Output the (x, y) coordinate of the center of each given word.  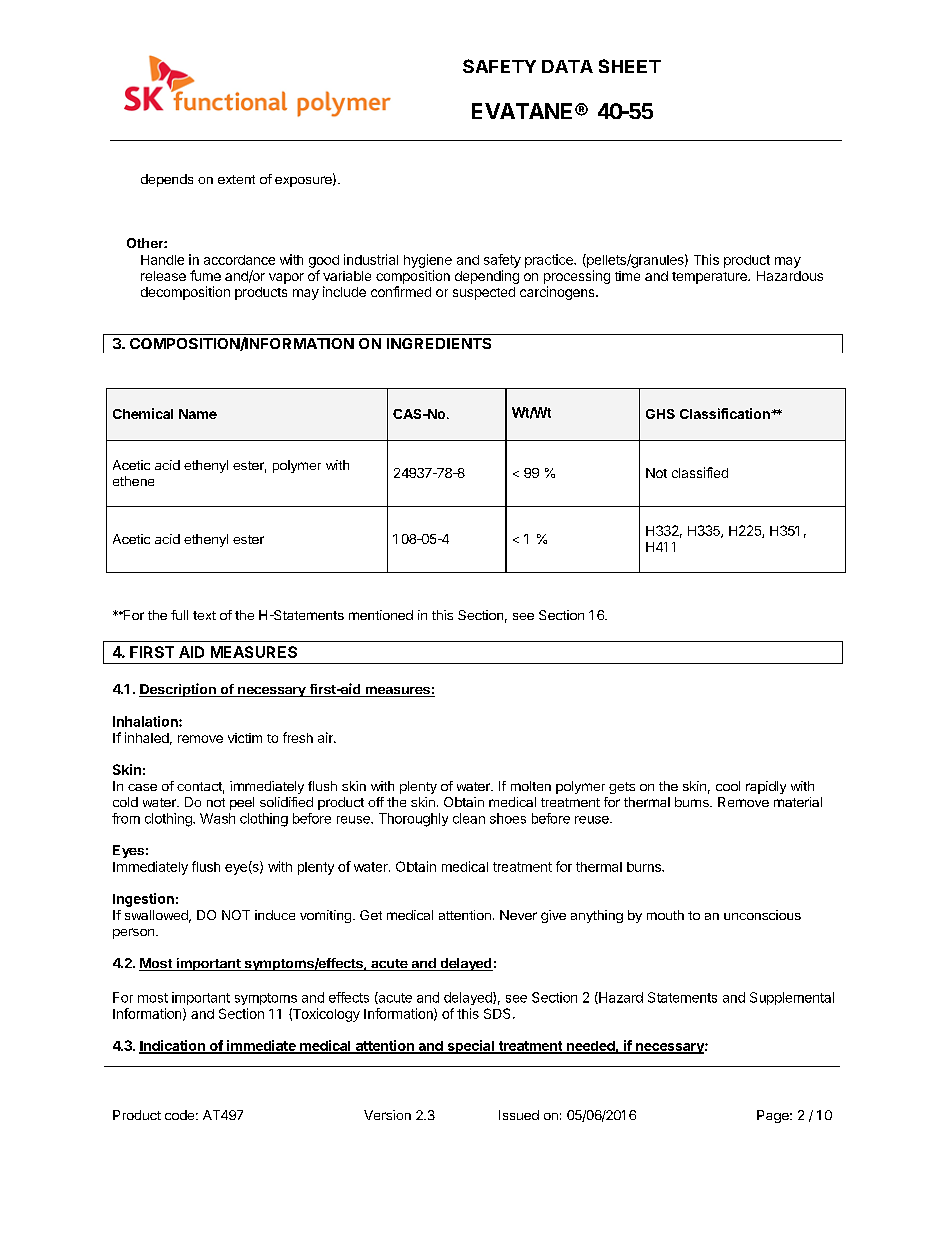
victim (245, 738)
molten (531, 786)
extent (236, 179)
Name (198, 414)
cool (728, 786)
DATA (567, 66)
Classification (726, 413)
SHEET (630, 66)
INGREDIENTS (439, 343)
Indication (173, 1046)
